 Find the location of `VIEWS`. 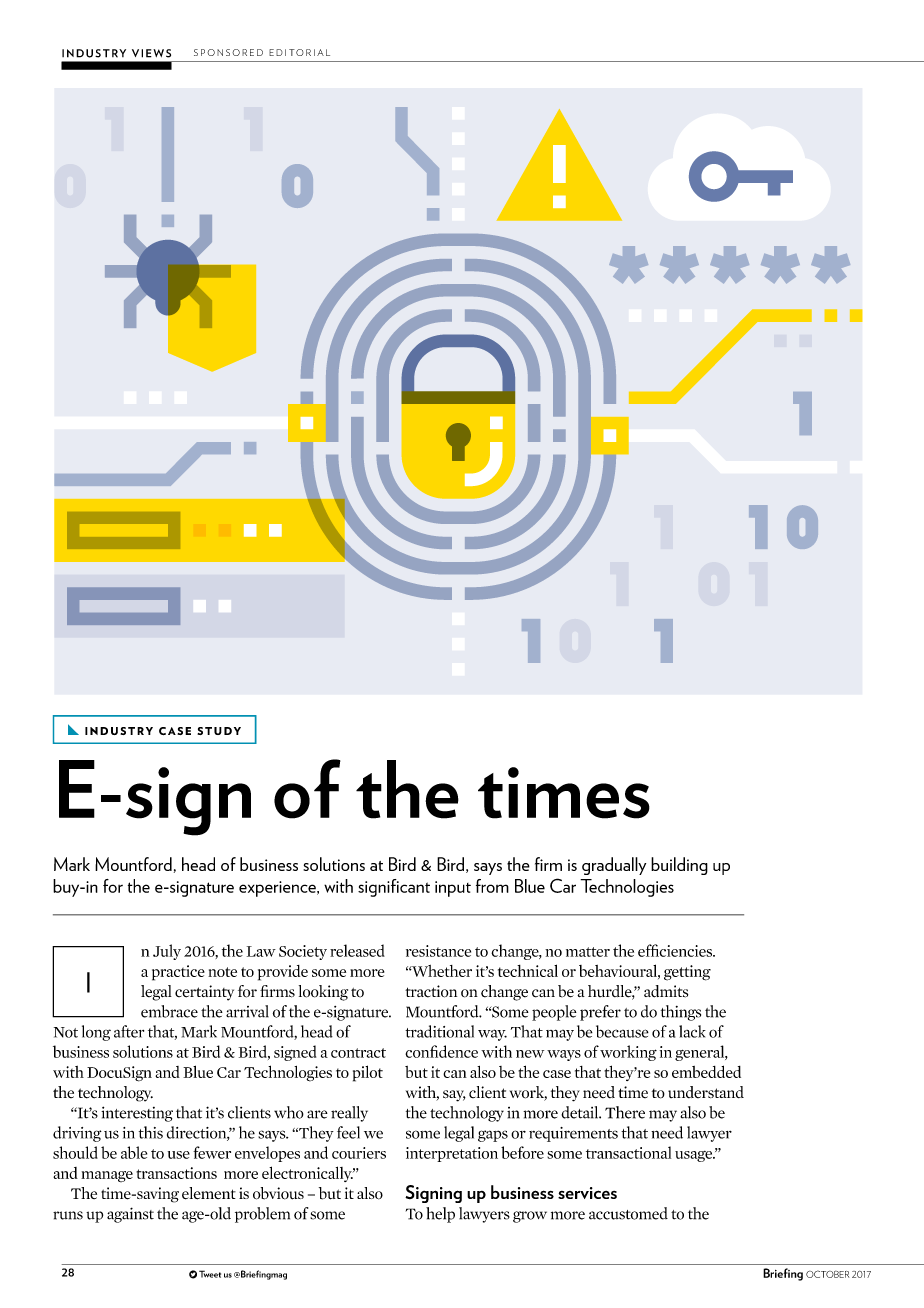

VIEWS is located at coordinates (151, 53).
